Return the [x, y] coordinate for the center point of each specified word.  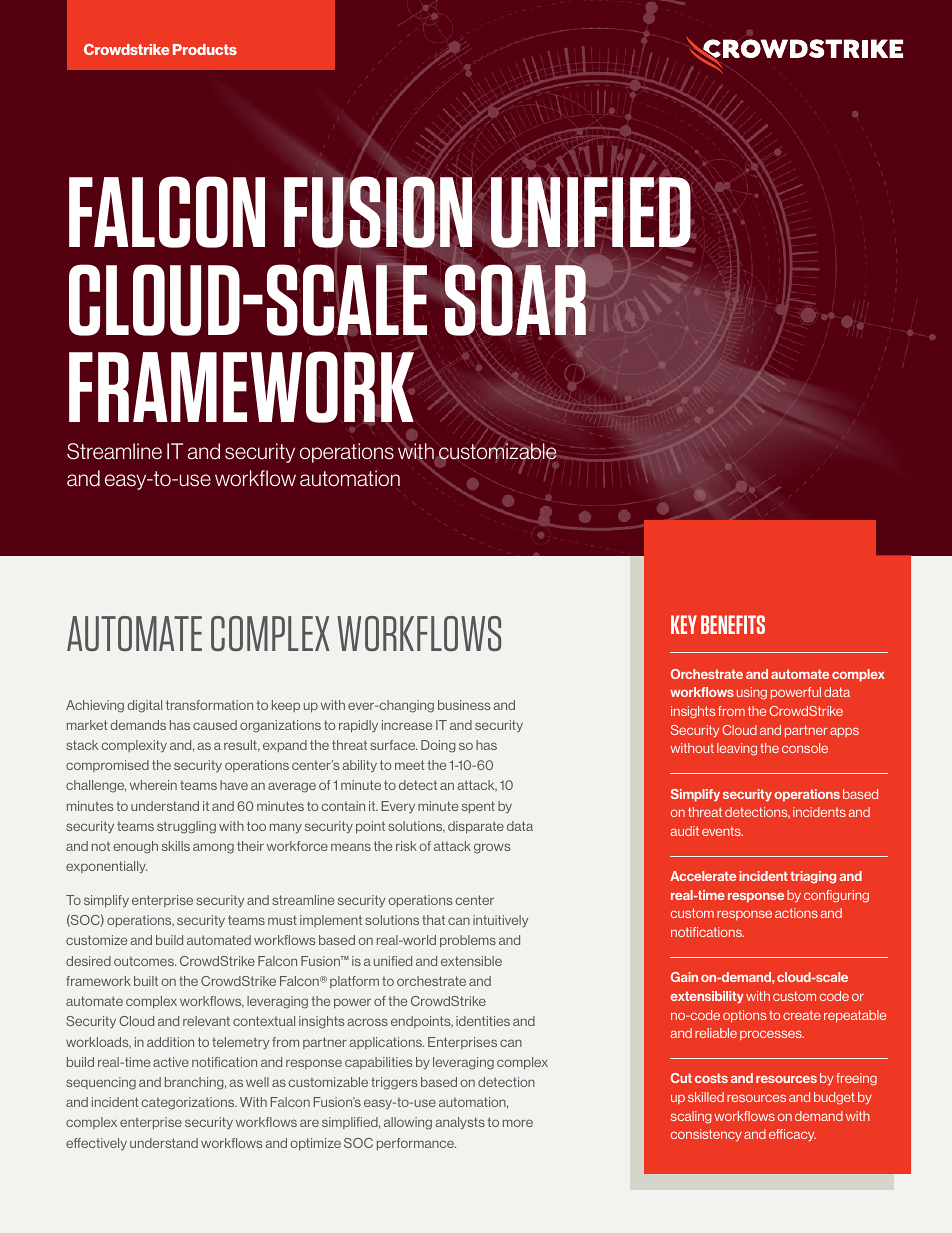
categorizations [189, 1103]
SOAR [515, 300]
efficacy [792, 1135]
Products [205, 49]
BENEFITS [733, 624]
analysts [460, 1123]
